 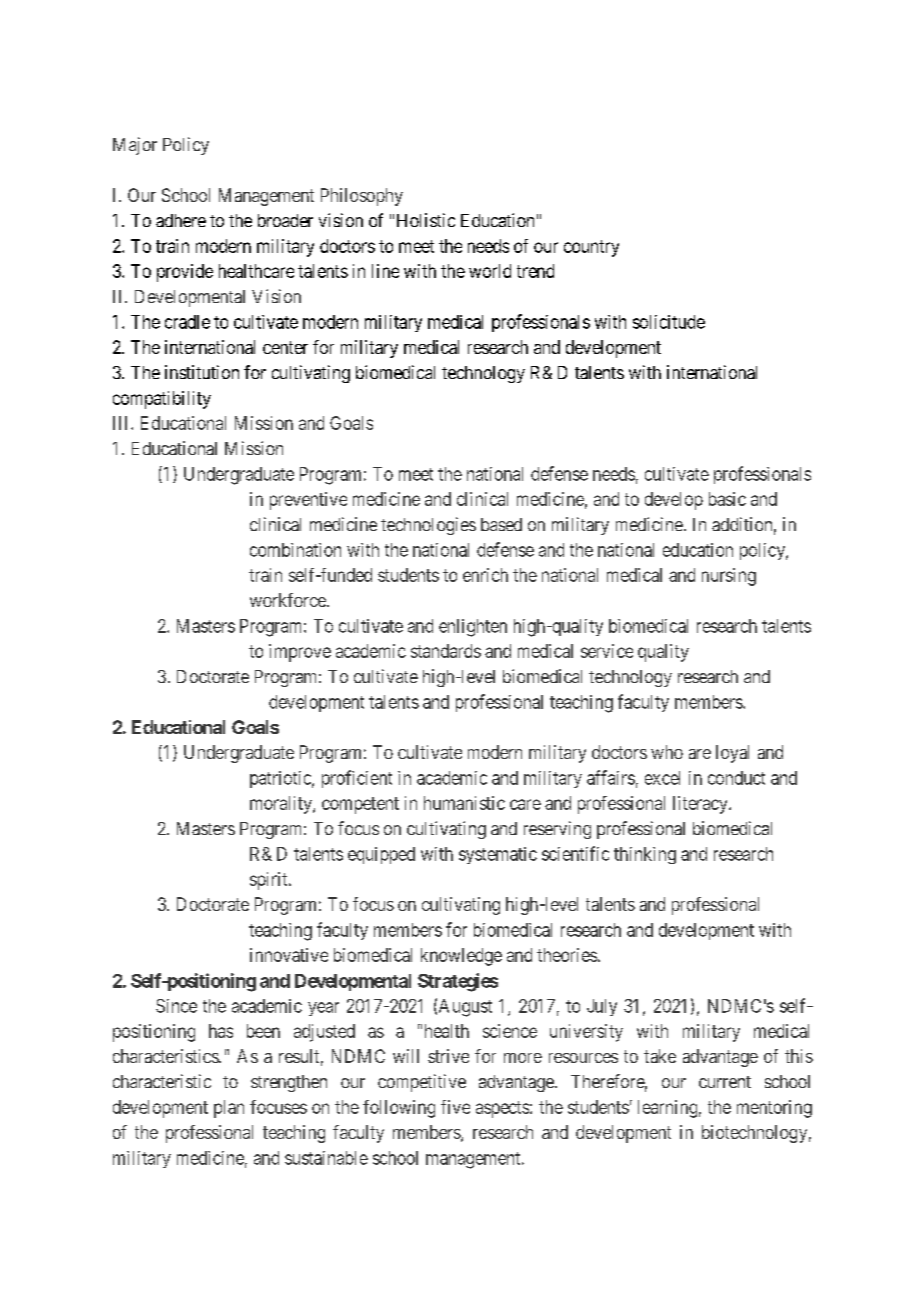 What do you see at coordinates (181, 220) in the page?
I see `adhere` at bounding box center [181, 220].
